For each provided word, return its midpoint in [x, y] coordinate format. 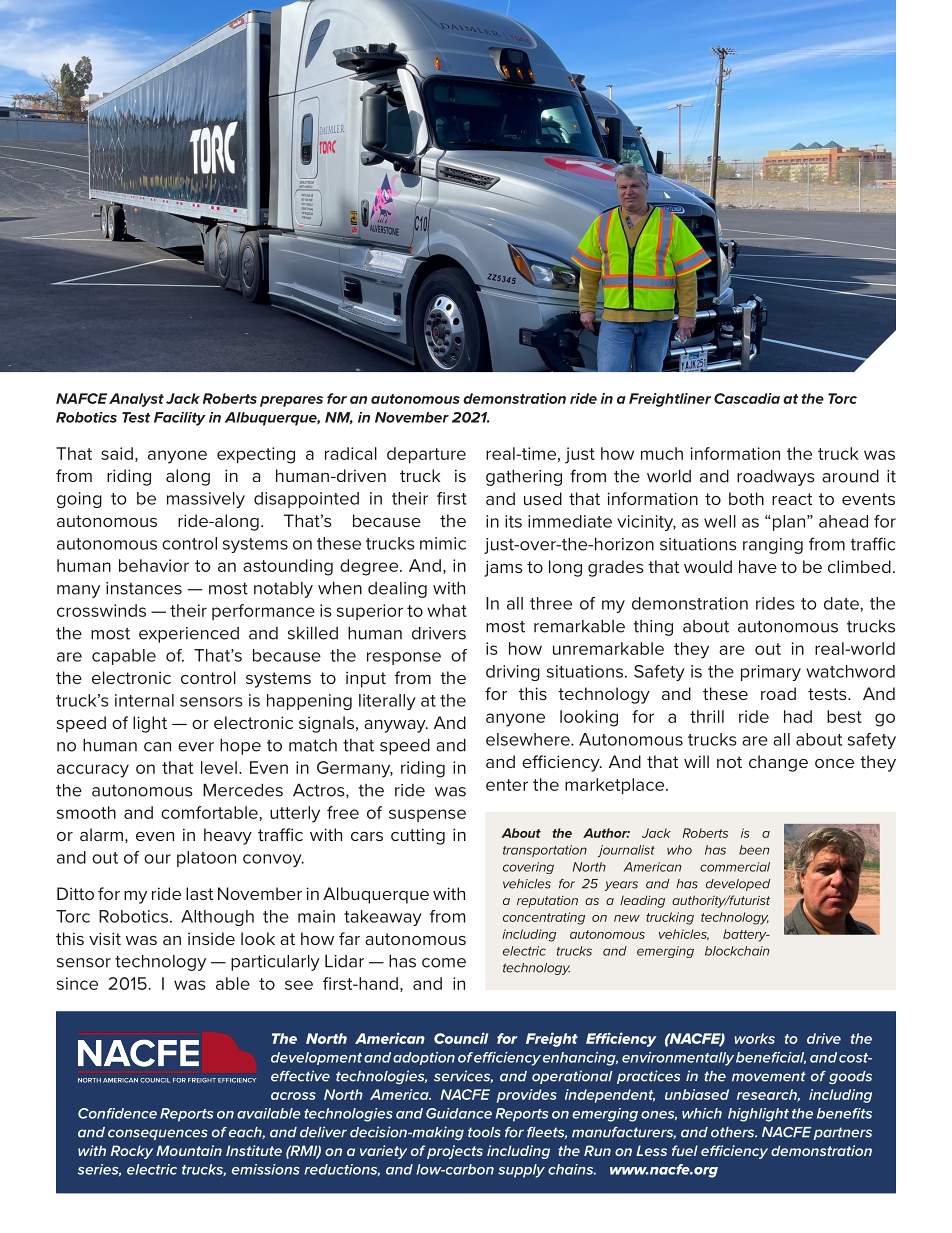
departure [426, 455]
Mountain [189, 1150]
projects [455, 1152]
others [734, 1132]
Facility [180, 419]
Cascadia [747, 398]
